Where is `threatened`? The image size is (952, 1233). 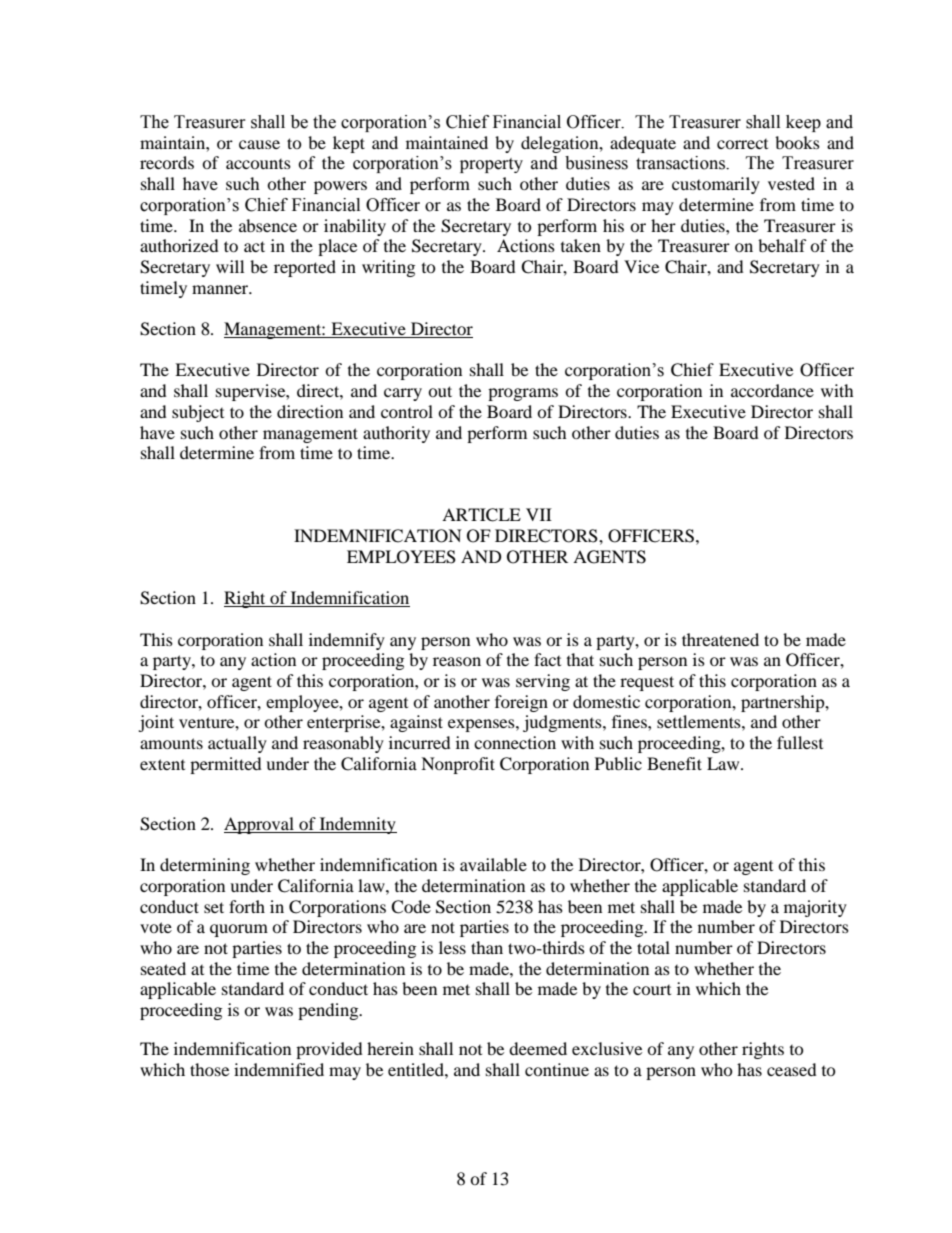 threatened is located at coordinates (720, 639).
